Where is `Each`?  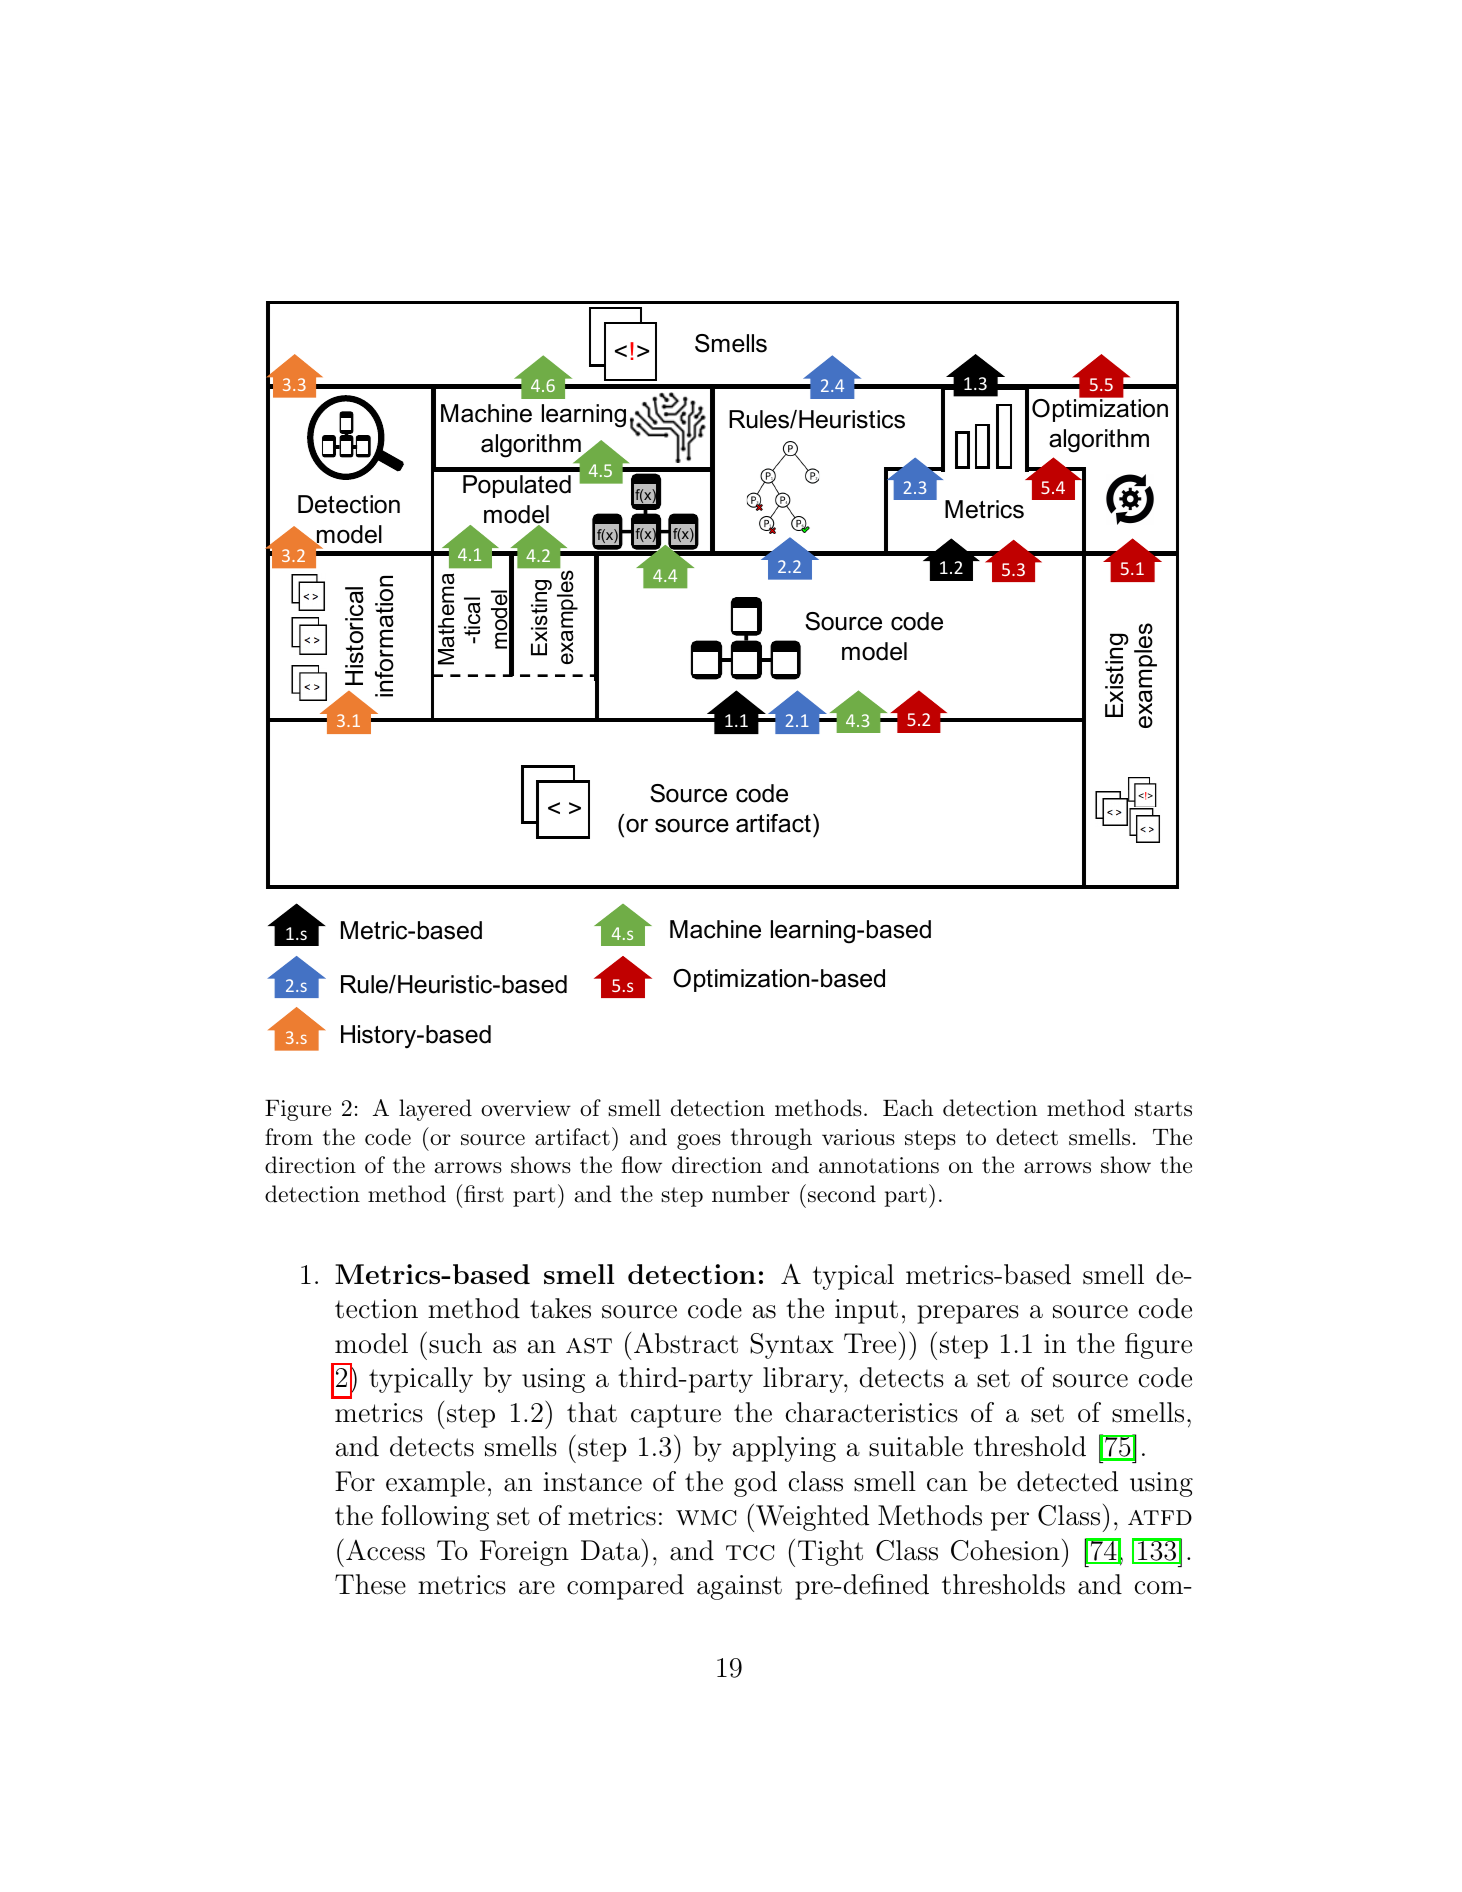 Each is located at coordinates (908, 1108).
